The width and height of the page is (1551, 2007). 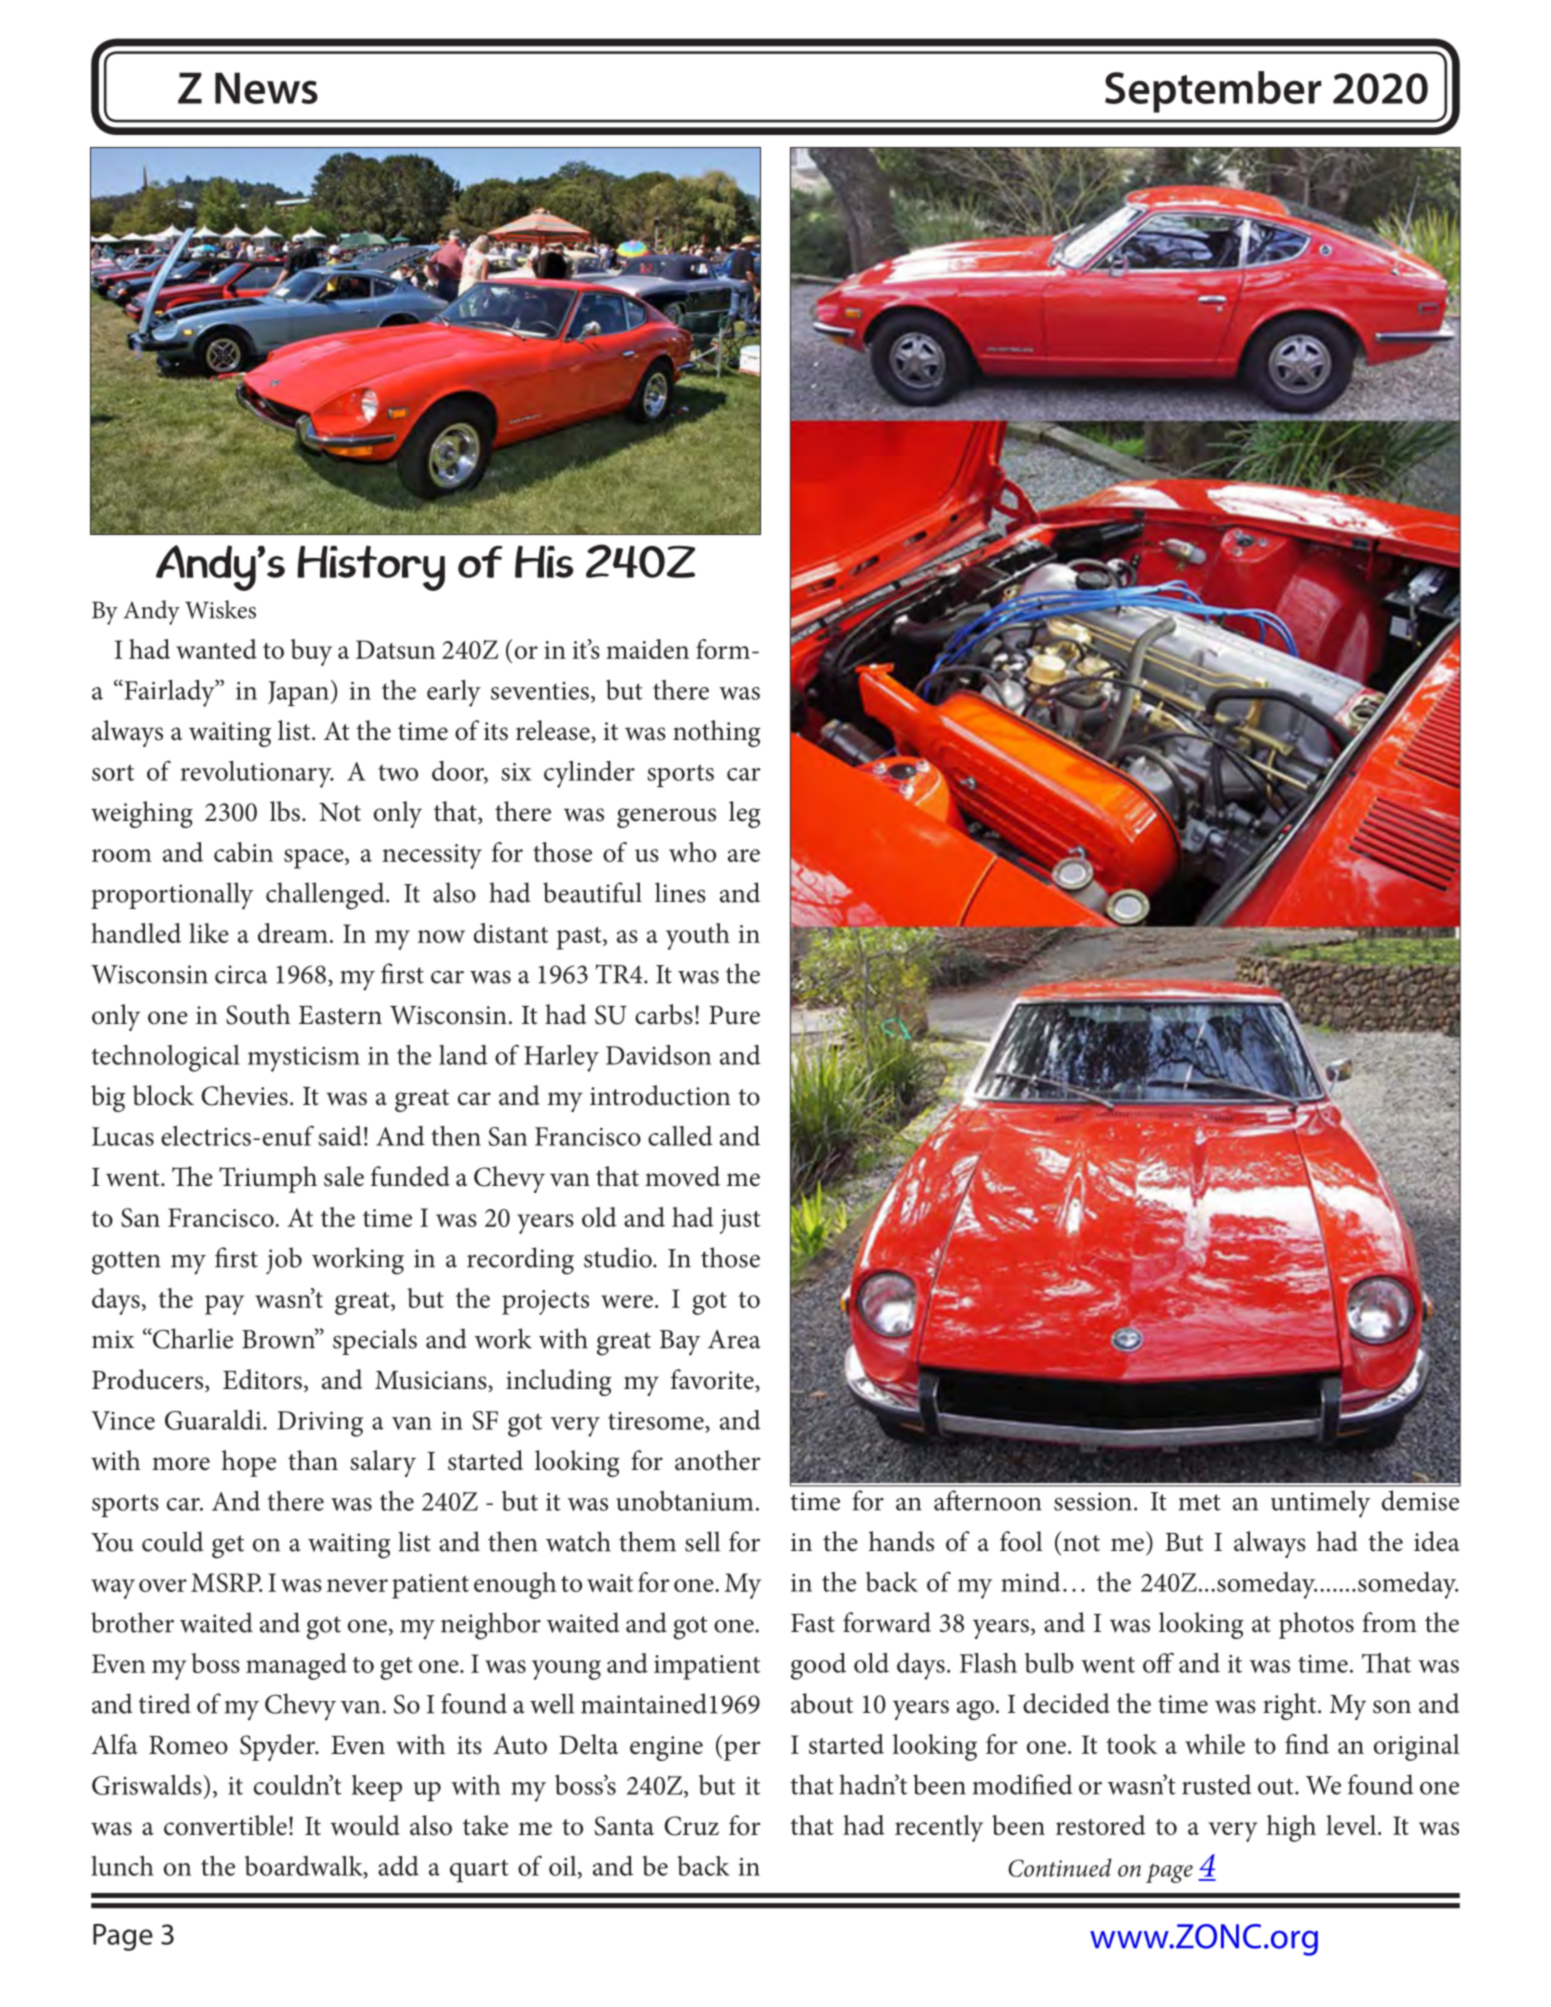 I want to click on Cruz, so click(x=691, y=1826).
